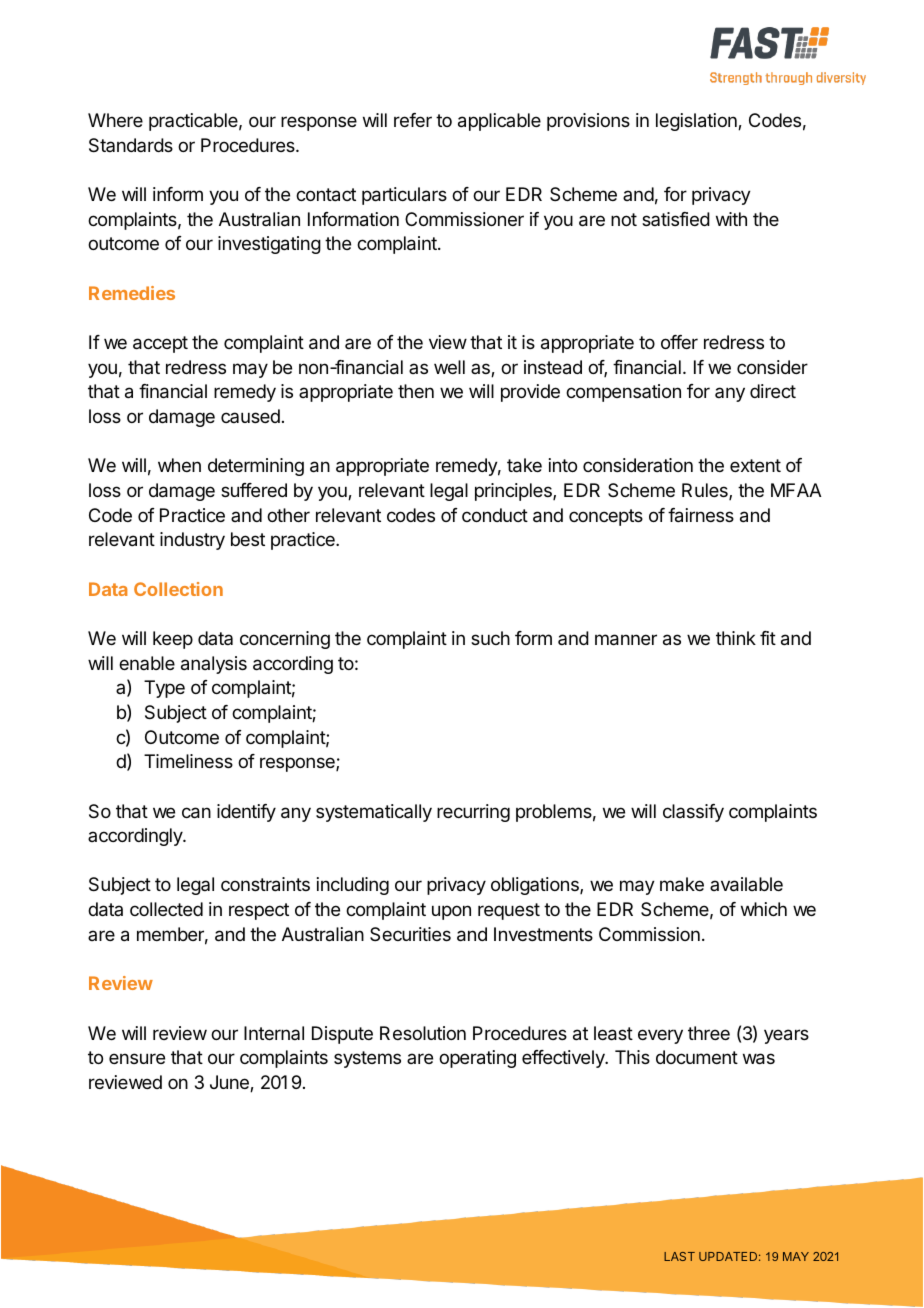 This screenshot has height=1308, width=924. What do you see at coordinates (131, 145) in the screenshot?
I see `Standards` at bounding box center [131, 145].
